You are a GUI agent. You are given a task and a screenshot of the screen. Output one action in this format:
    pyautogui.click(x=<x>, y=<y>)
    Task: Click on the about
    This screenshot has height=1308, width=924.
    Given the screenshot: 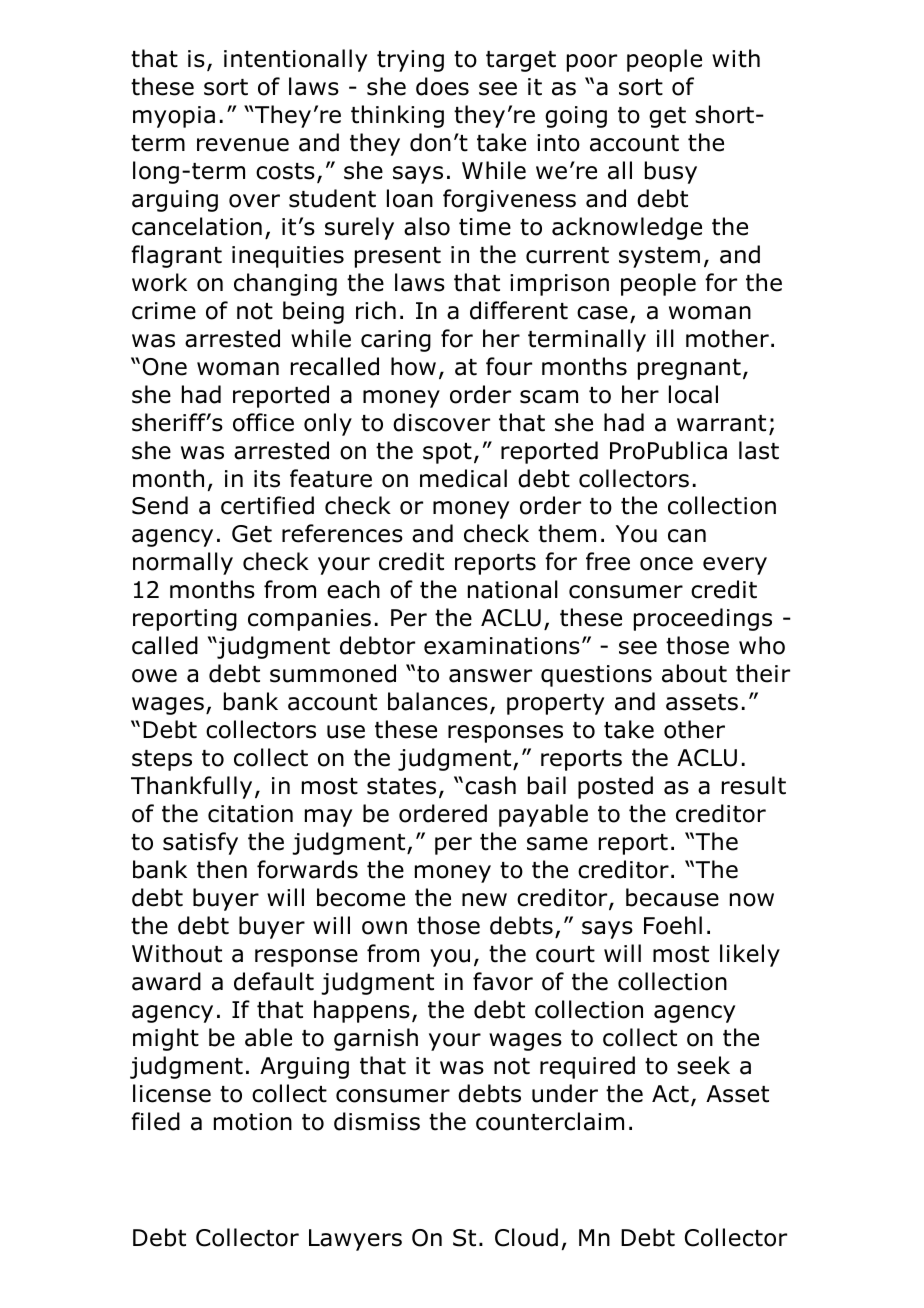 What is the action you would take?
    pyautogui.click(x=694, y=673)
